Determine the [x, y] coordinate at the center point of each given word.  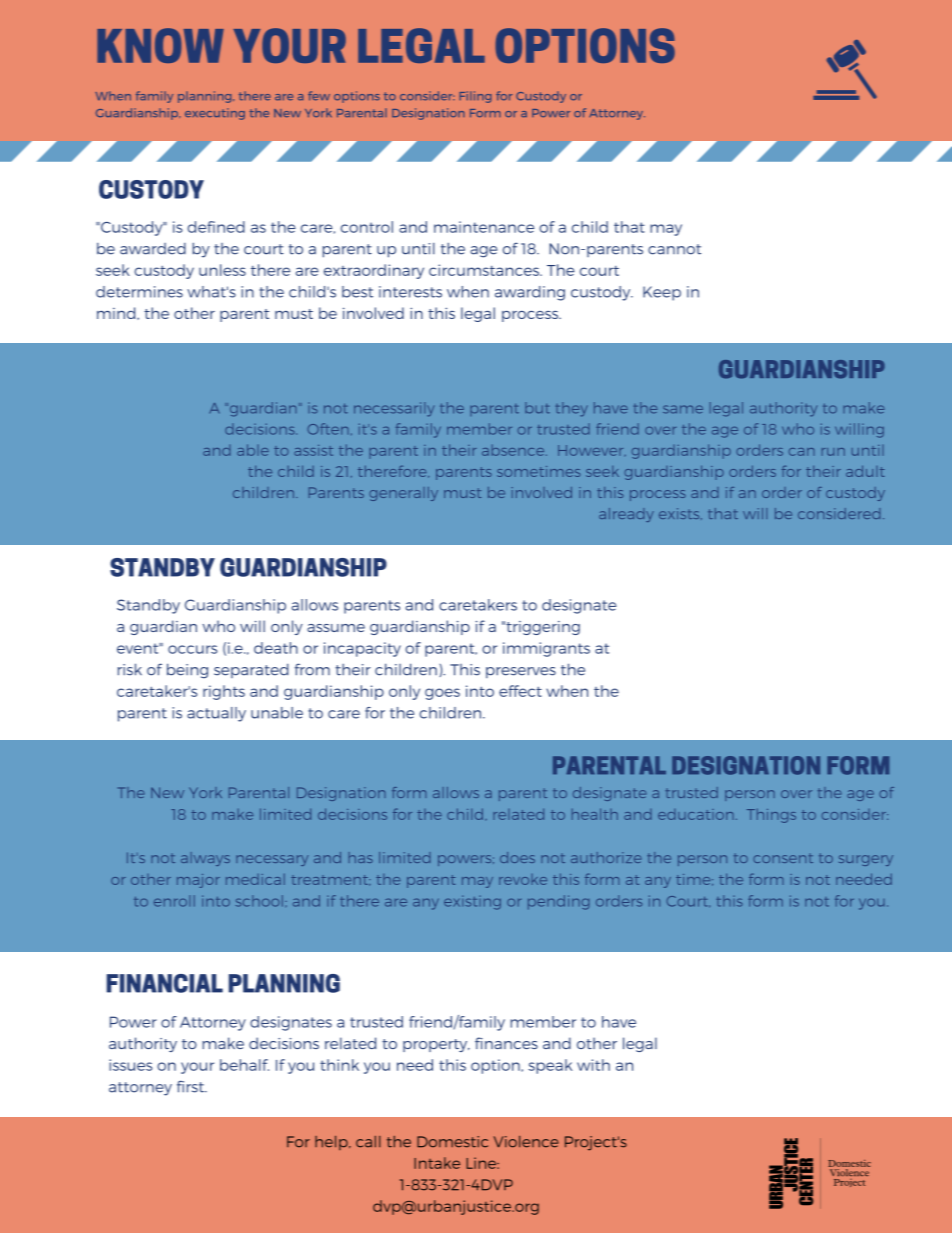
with [593, 1065]
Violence [526, 1142]
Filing [475, 97]
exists [680, 514]
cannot [674, 249]
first [191, 1086]
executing [215, 114]
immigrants [546, 649]
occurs [192, 649]
